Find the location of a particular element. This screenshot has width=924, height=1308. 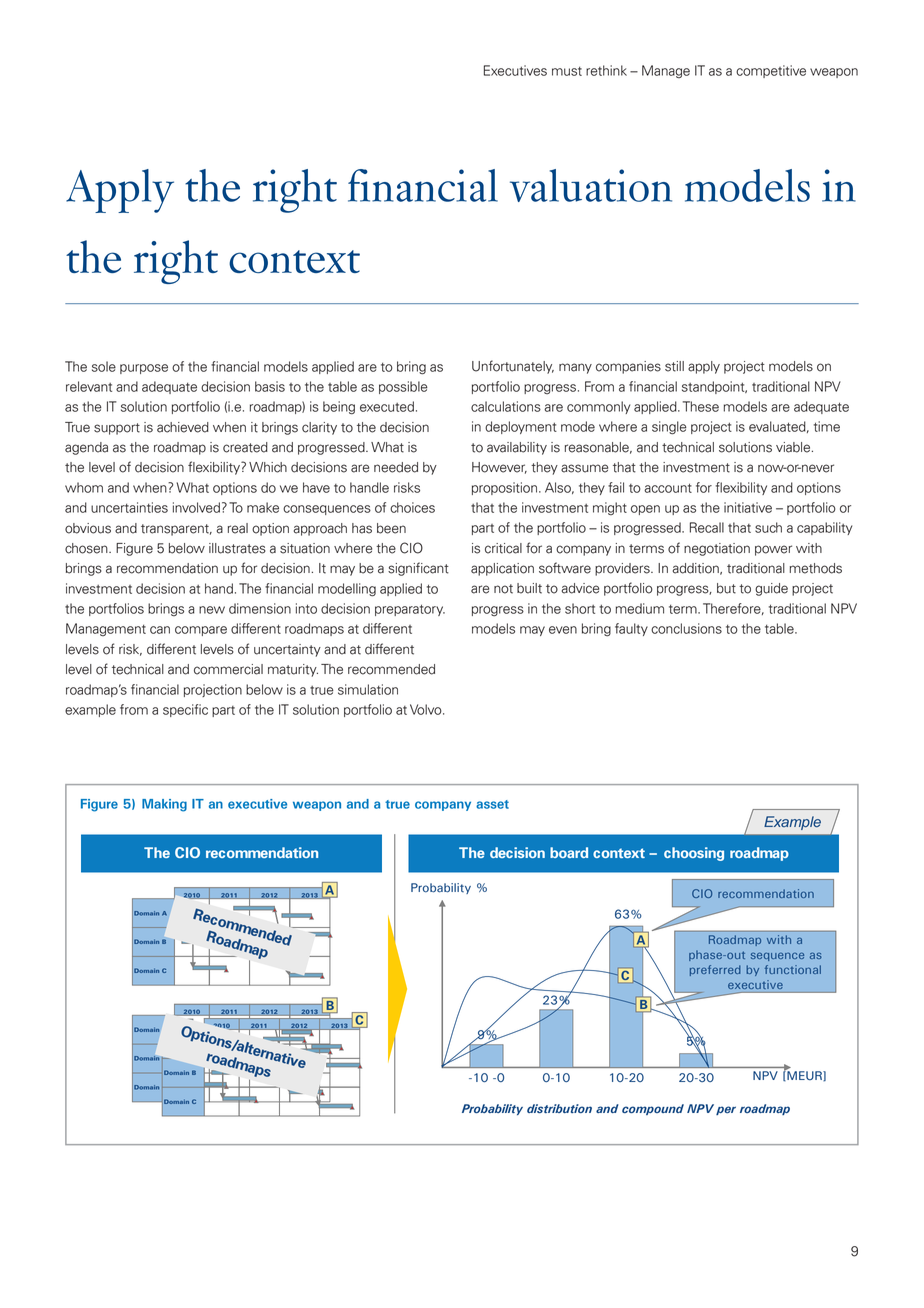

must is located at coordinates (567, 71).
